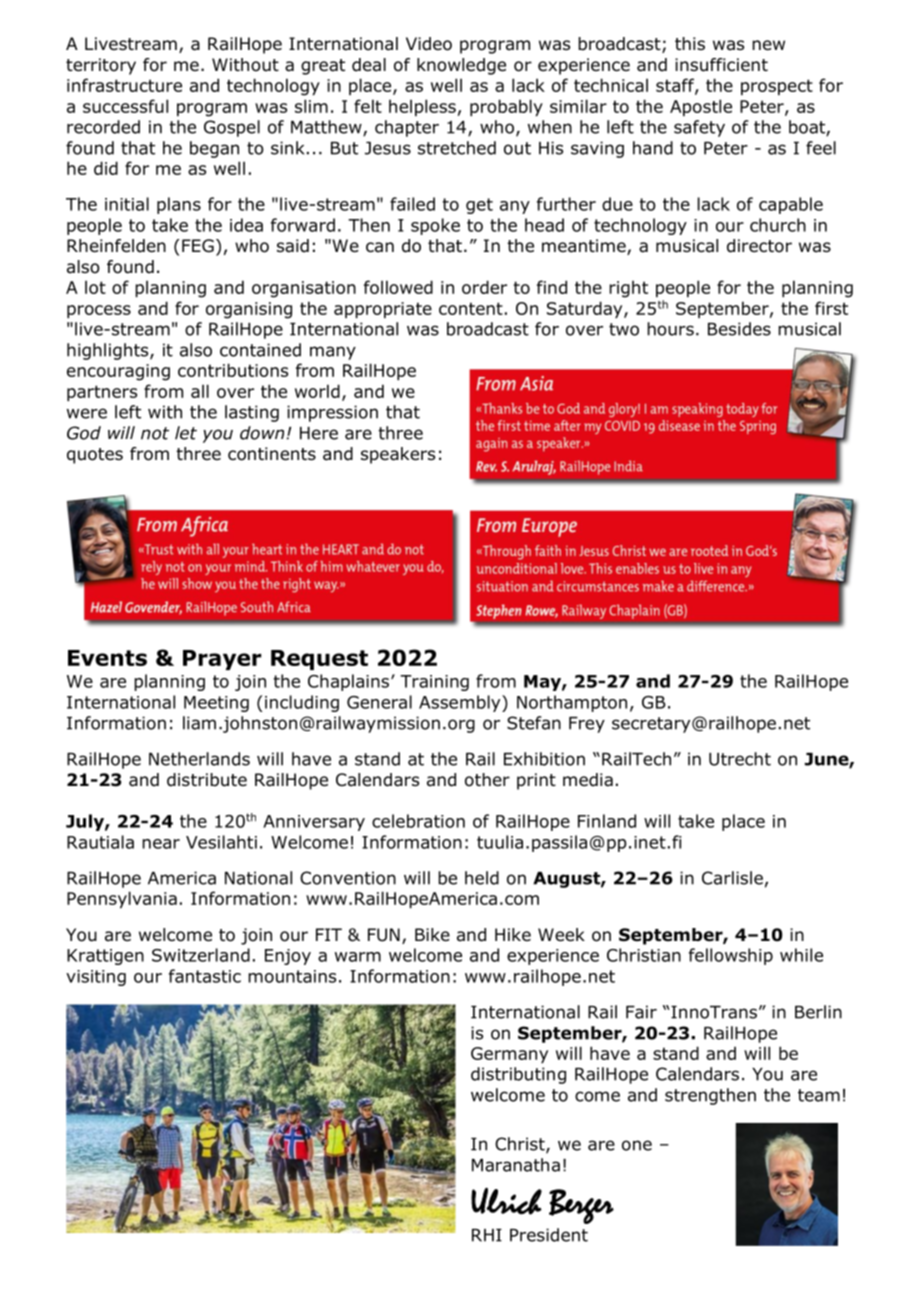 The height and width of the document is (1308, 924). I want to click on Prayer, so click(222, 660).
